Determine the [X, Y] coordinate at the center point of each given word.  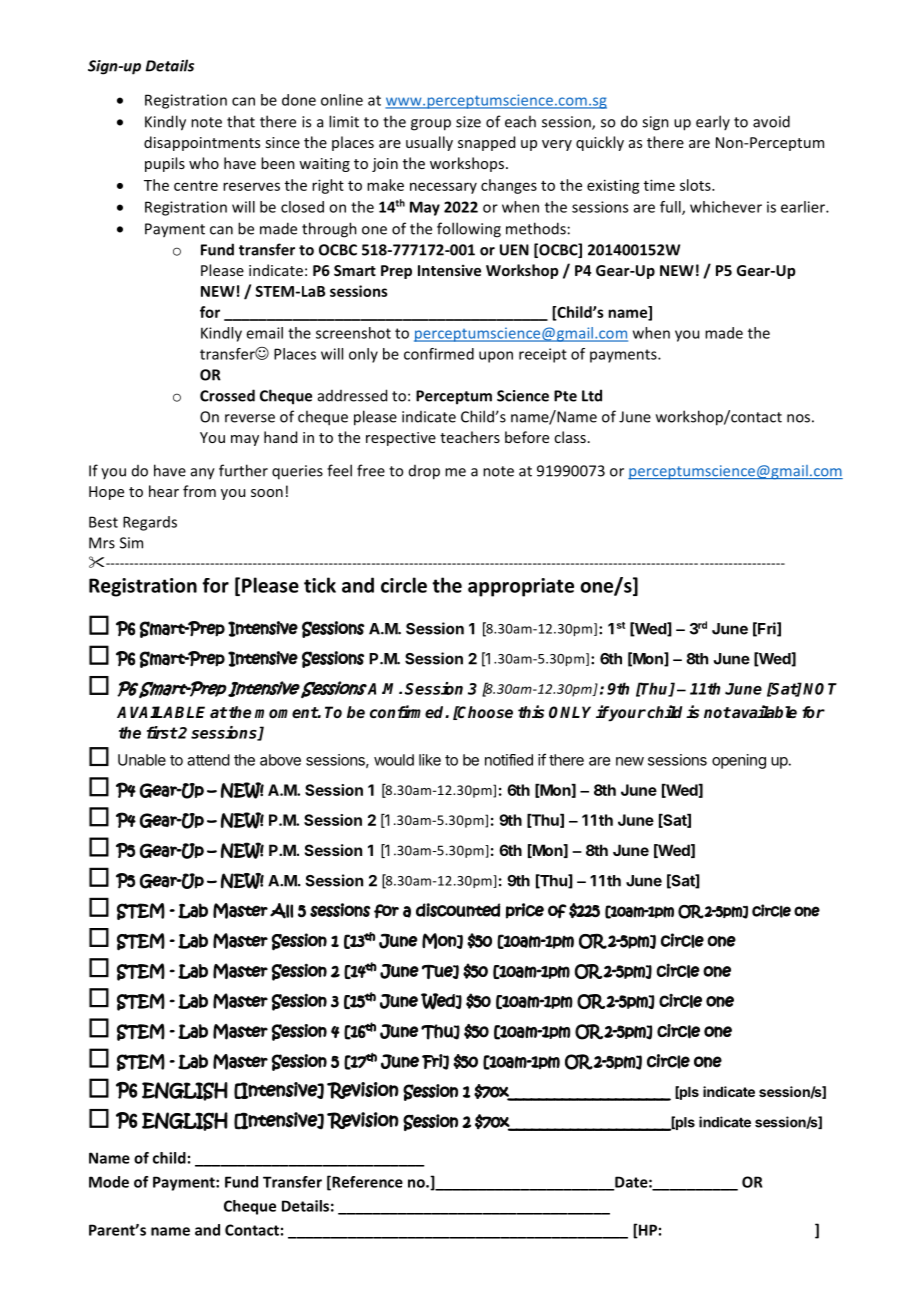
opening [739, 761]
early [713, 122]
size [468, 122]
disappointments [202, 143]
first [162, 732]
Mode [109, 1182]
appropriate [521, 587]
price [525, 911]
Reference [366, 1183]
